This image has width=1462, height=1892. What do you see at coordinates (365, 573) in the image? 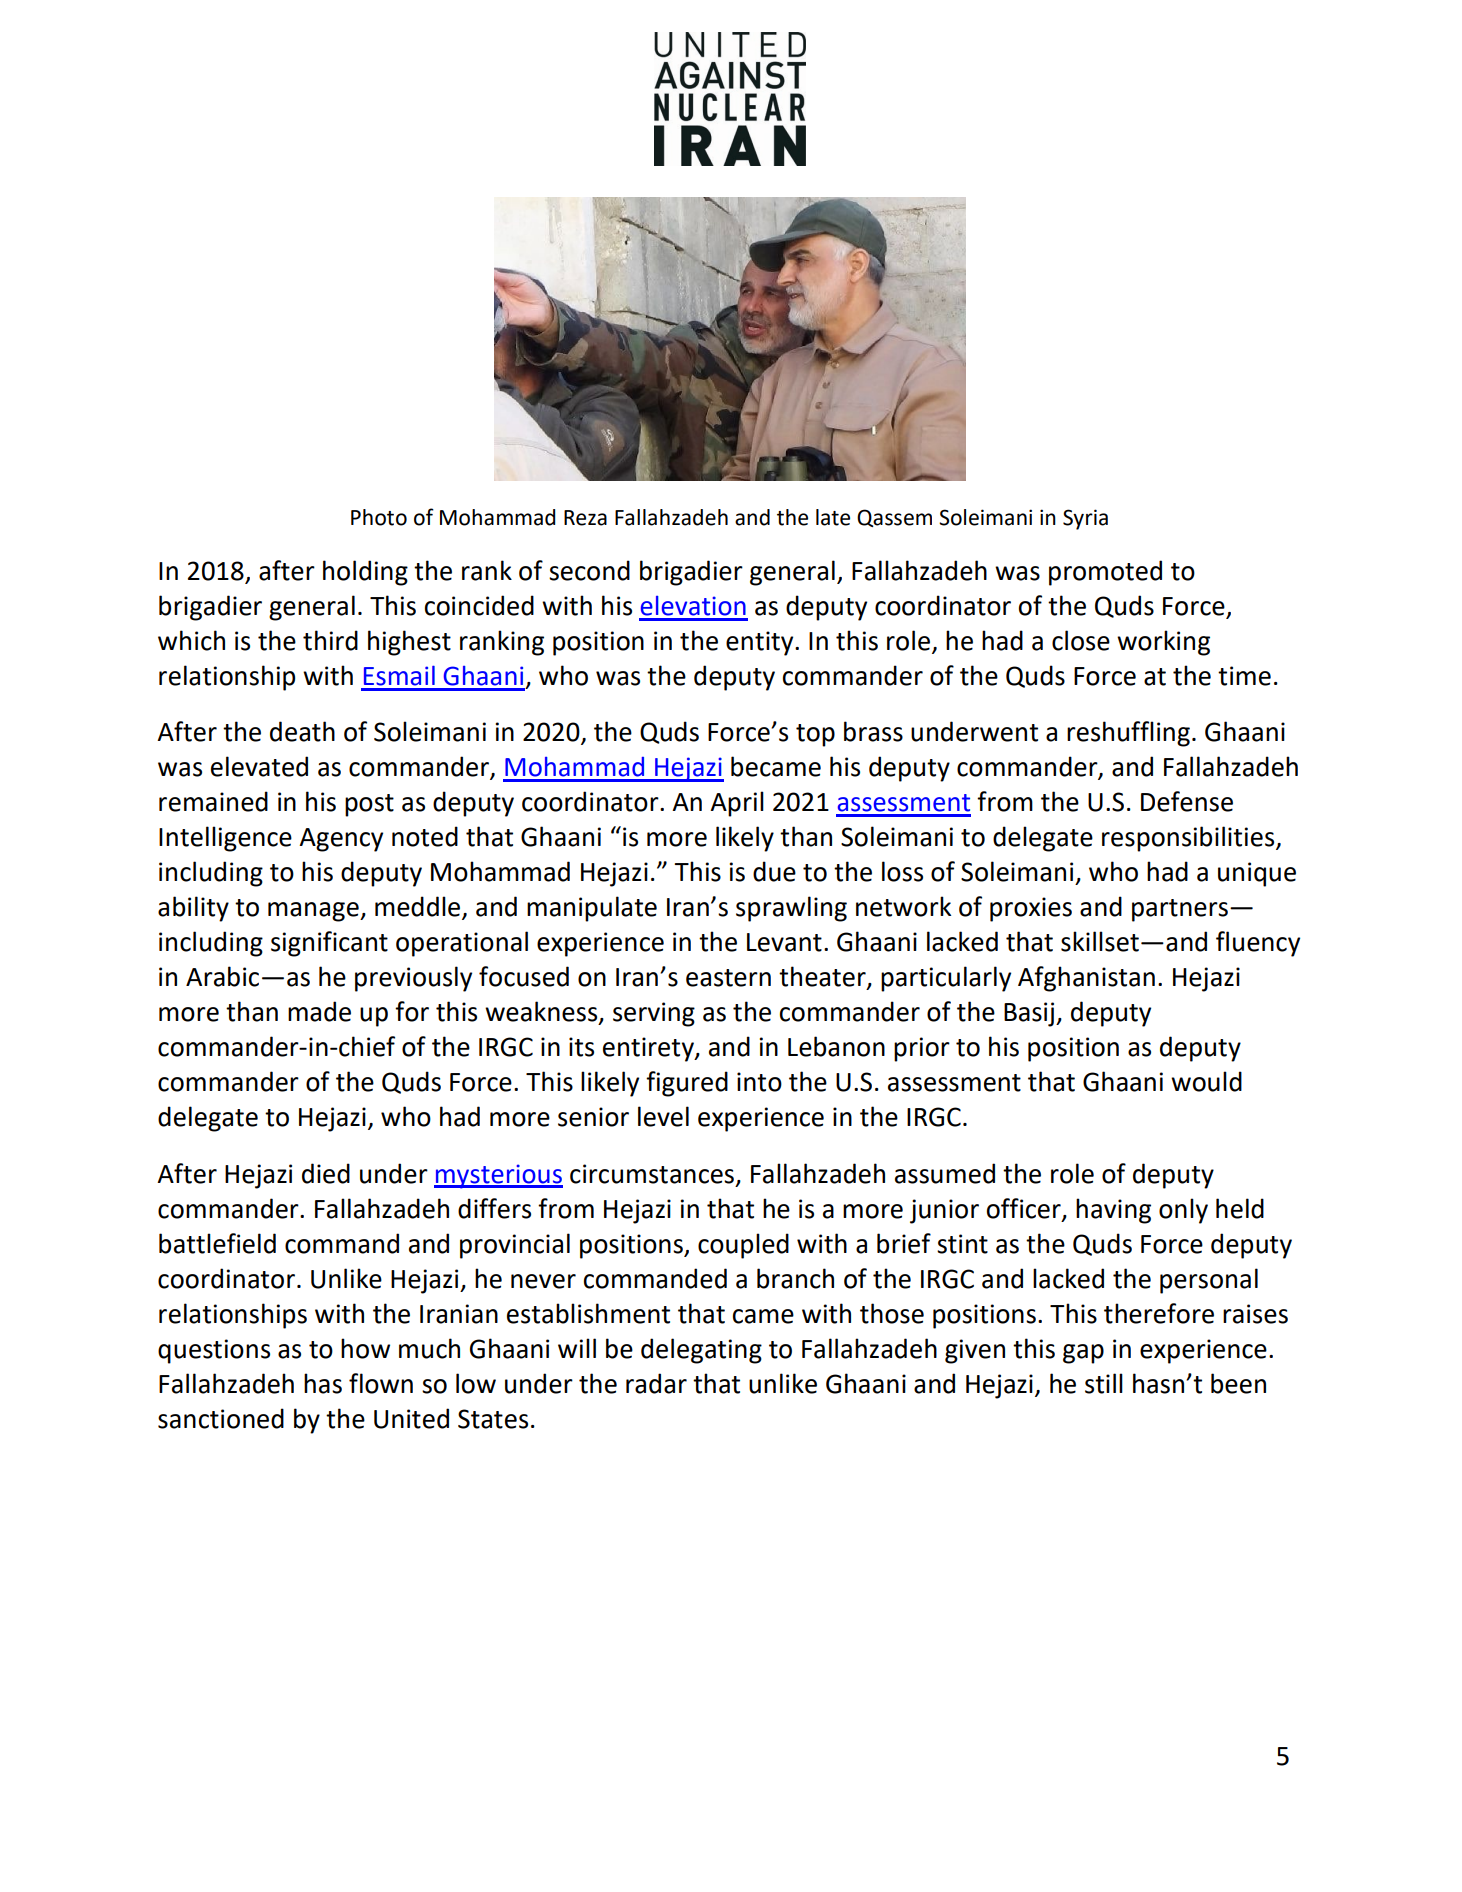
I see `holding` at bounding box center [365, 573].
